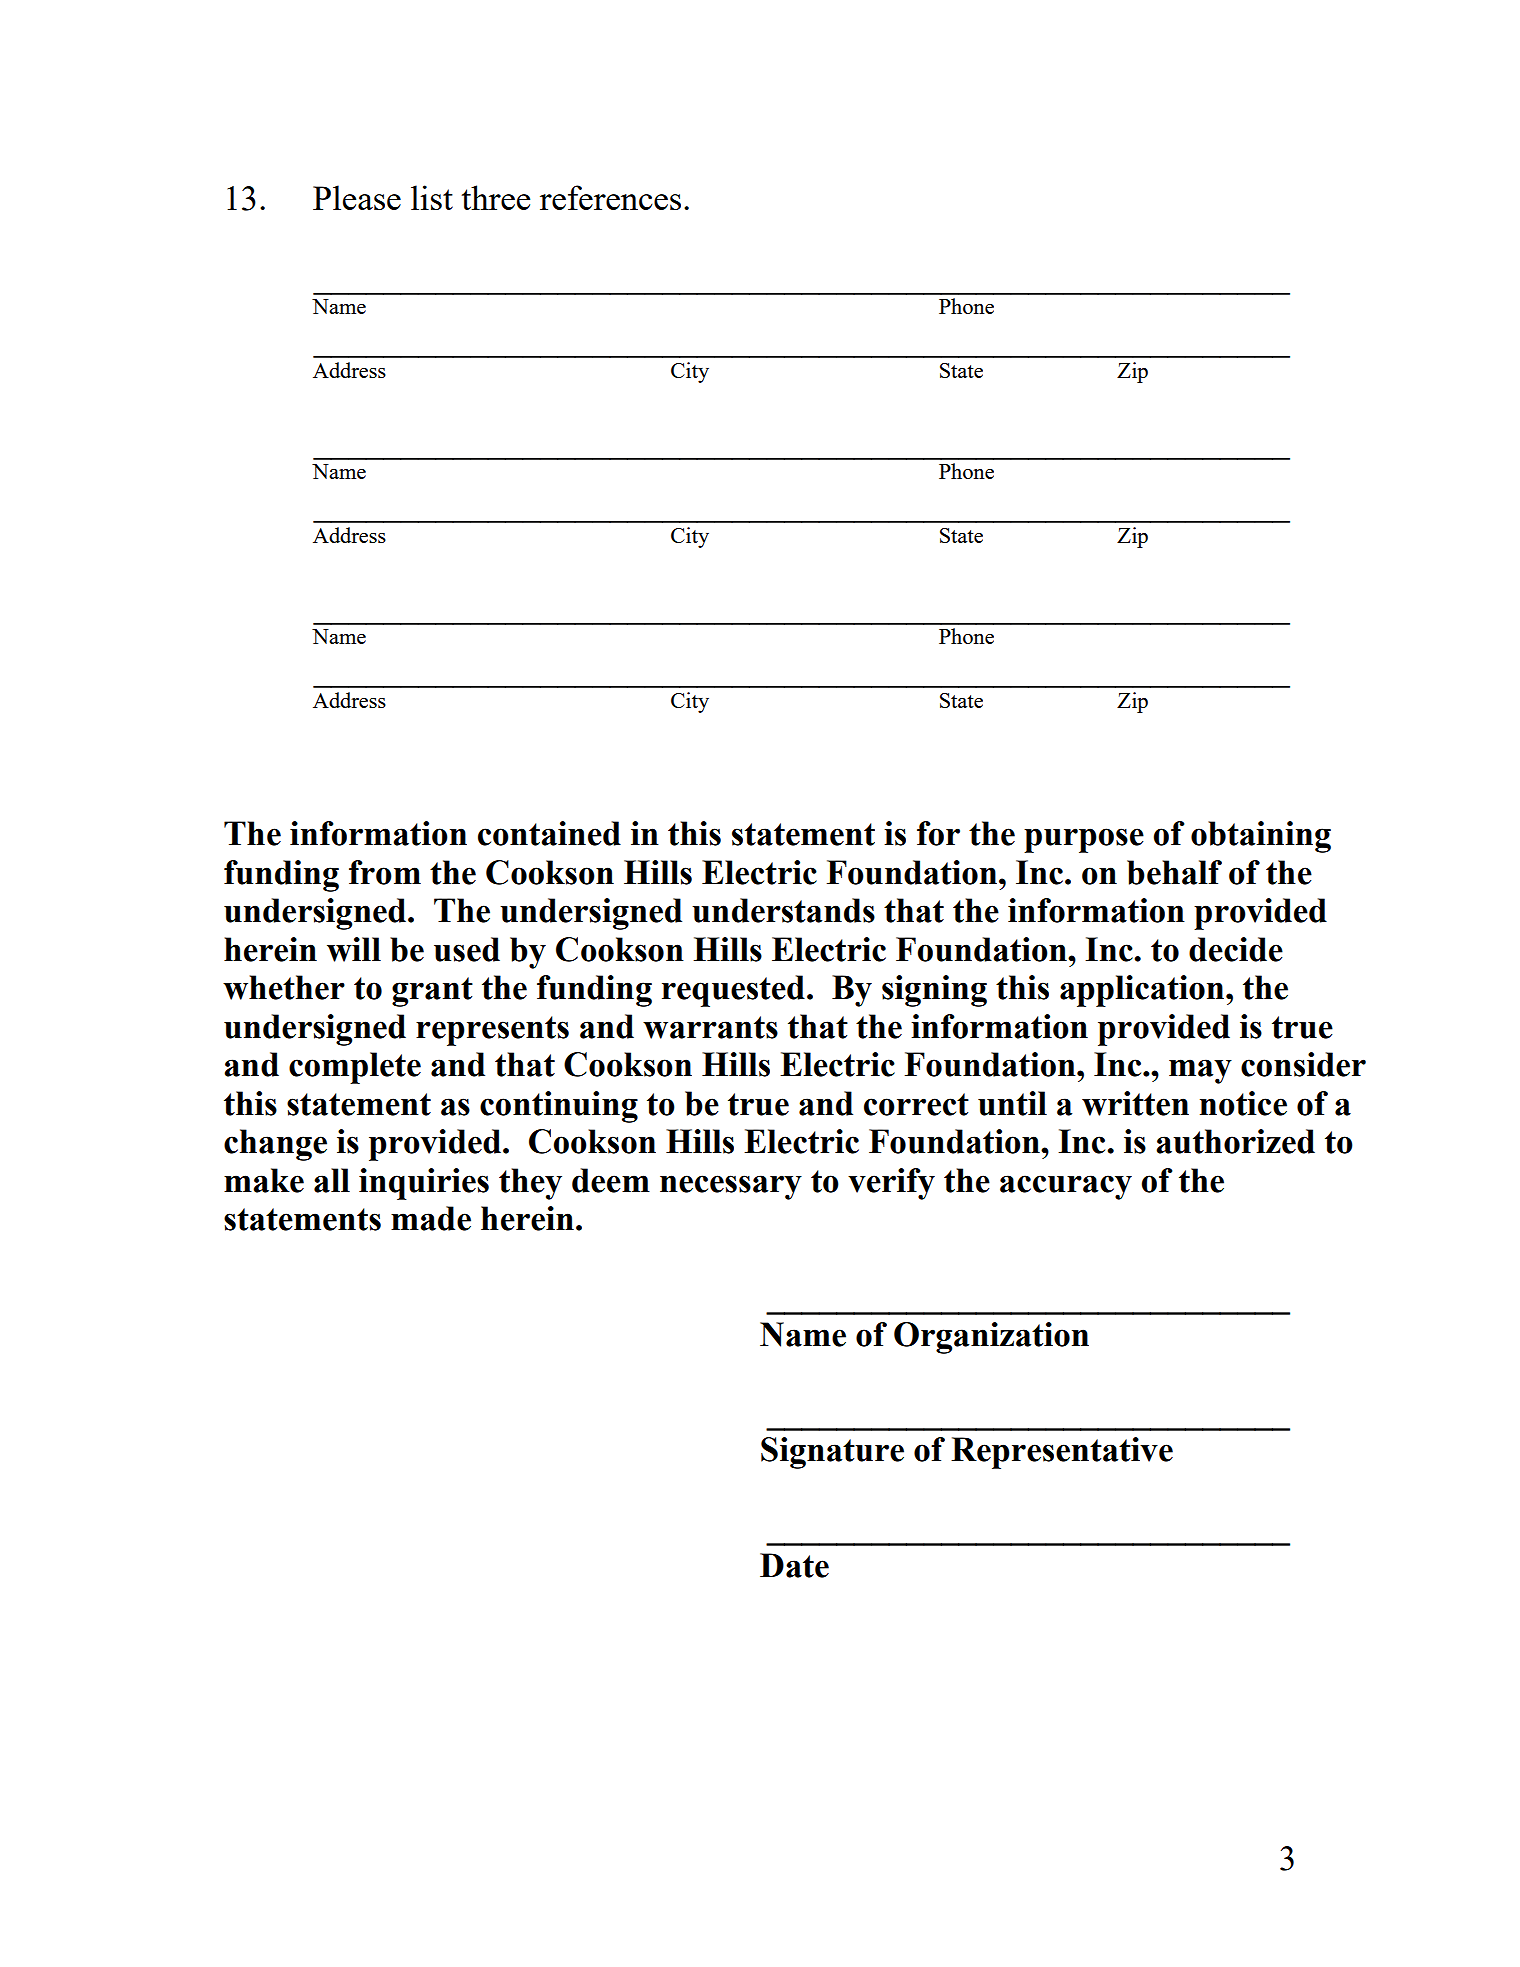 The width and height of the screenshot is (1520, 1967). What do you see at coordinates (424, 1184) in the screenshot?
I see `inquiries` at bounding box center [424, 1184].
